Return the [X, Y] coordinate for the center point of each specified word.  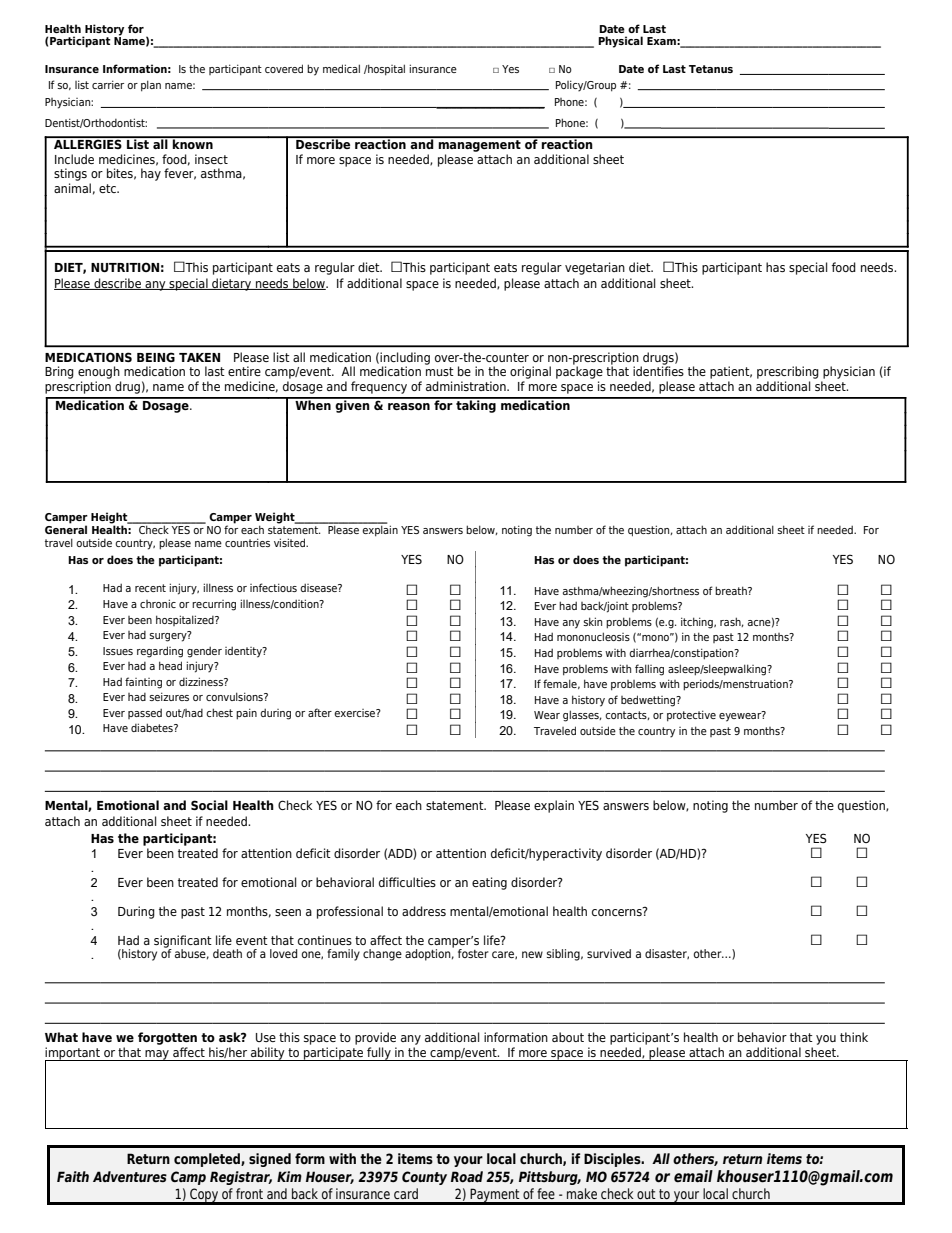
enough [99, 372]
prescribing [788, 372]
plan [151, 86]
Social [209, 805]
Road [467, 1176]
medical [341, 68]
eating [489, 883]
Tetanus [711, 69]
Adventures [130, 1176]
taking [476, 405]
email [693, 1176]
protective [691, 716]
